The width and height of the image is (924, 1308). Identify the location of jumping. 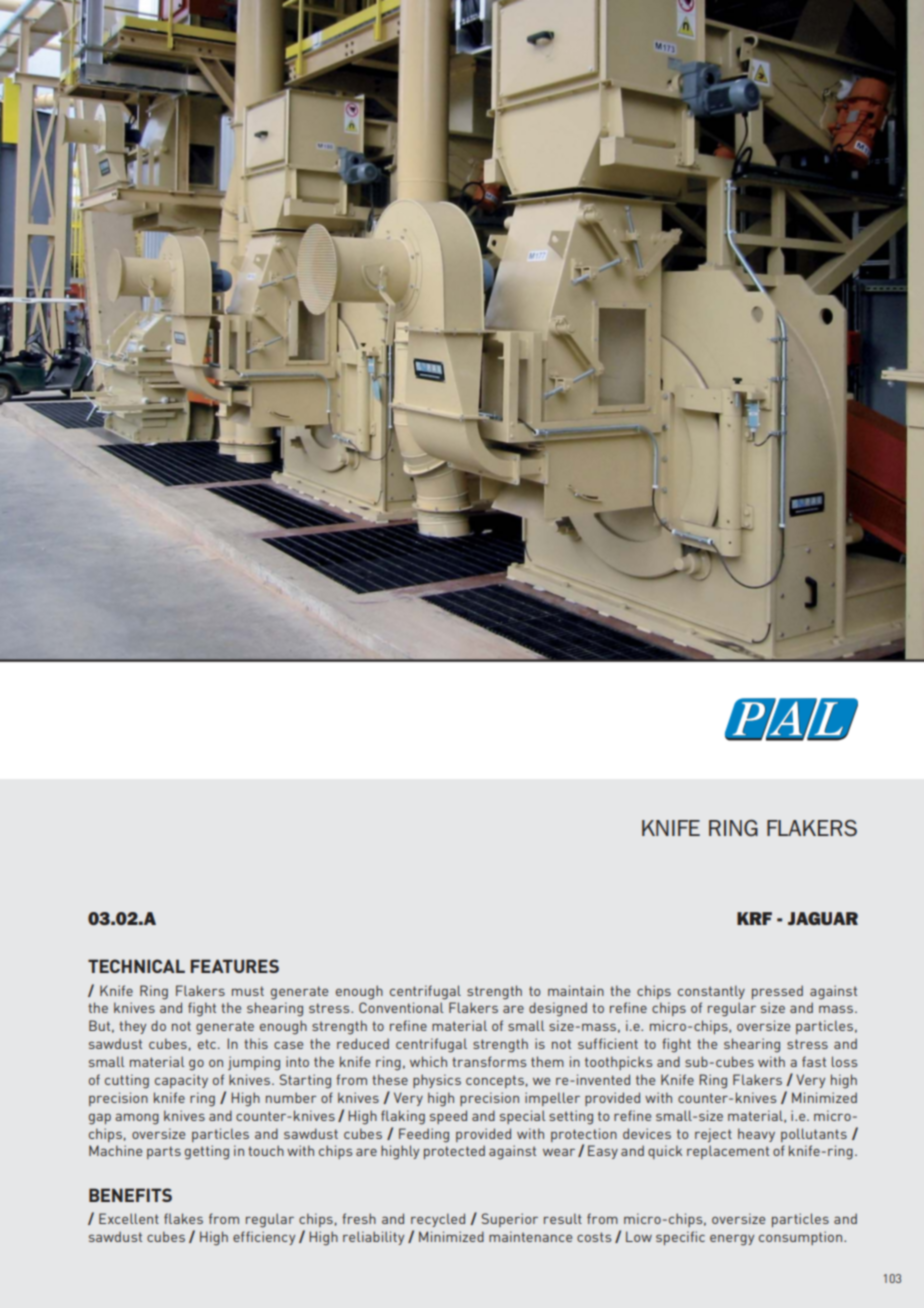
(254, 1063).
